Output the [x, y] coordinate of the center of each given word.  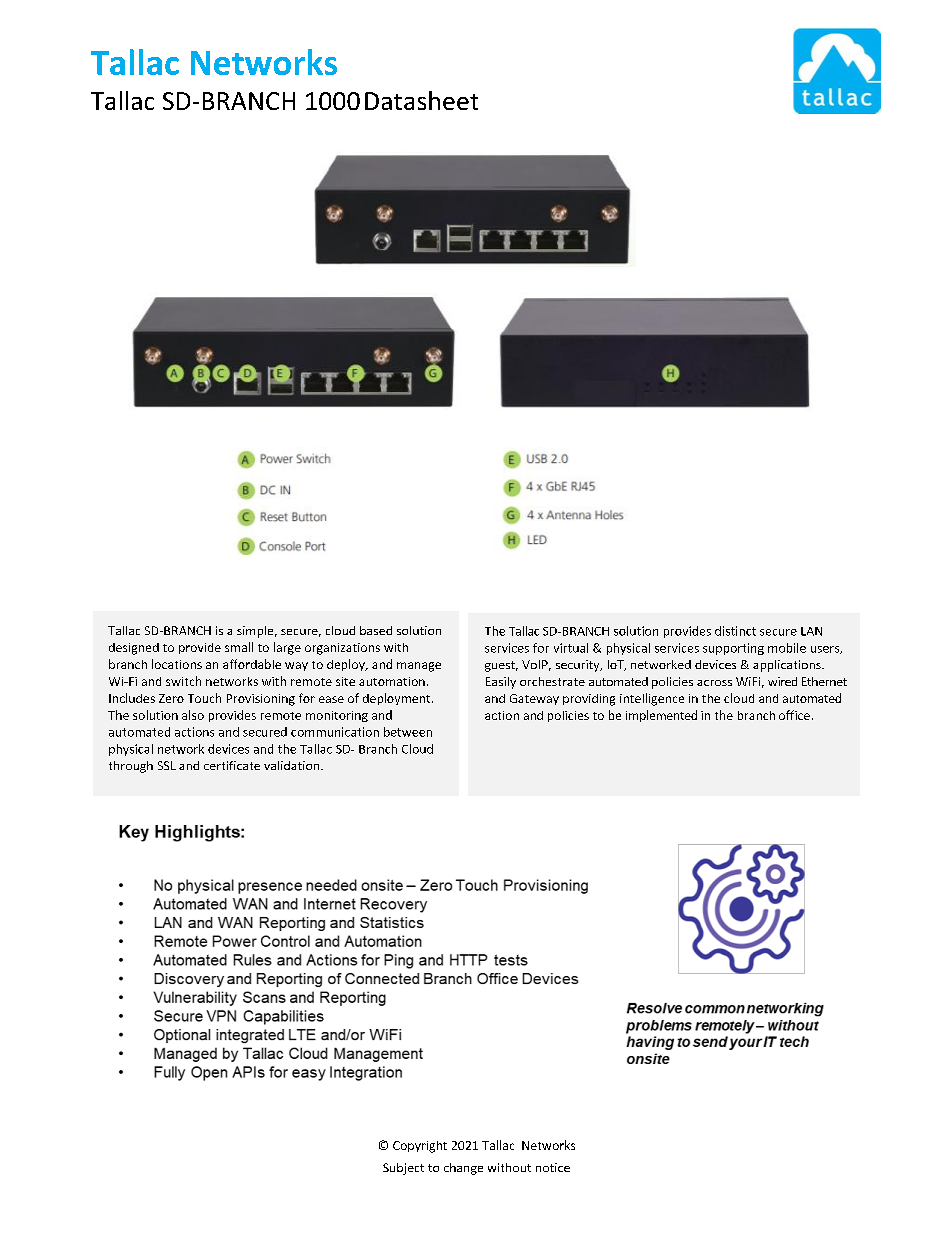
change [463, 1169]
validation [293, 765]
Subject [403, 1169]
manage [419, 667]
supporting [733, 649]
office [794, 715]
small [239, 647]
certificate [232, 765]
